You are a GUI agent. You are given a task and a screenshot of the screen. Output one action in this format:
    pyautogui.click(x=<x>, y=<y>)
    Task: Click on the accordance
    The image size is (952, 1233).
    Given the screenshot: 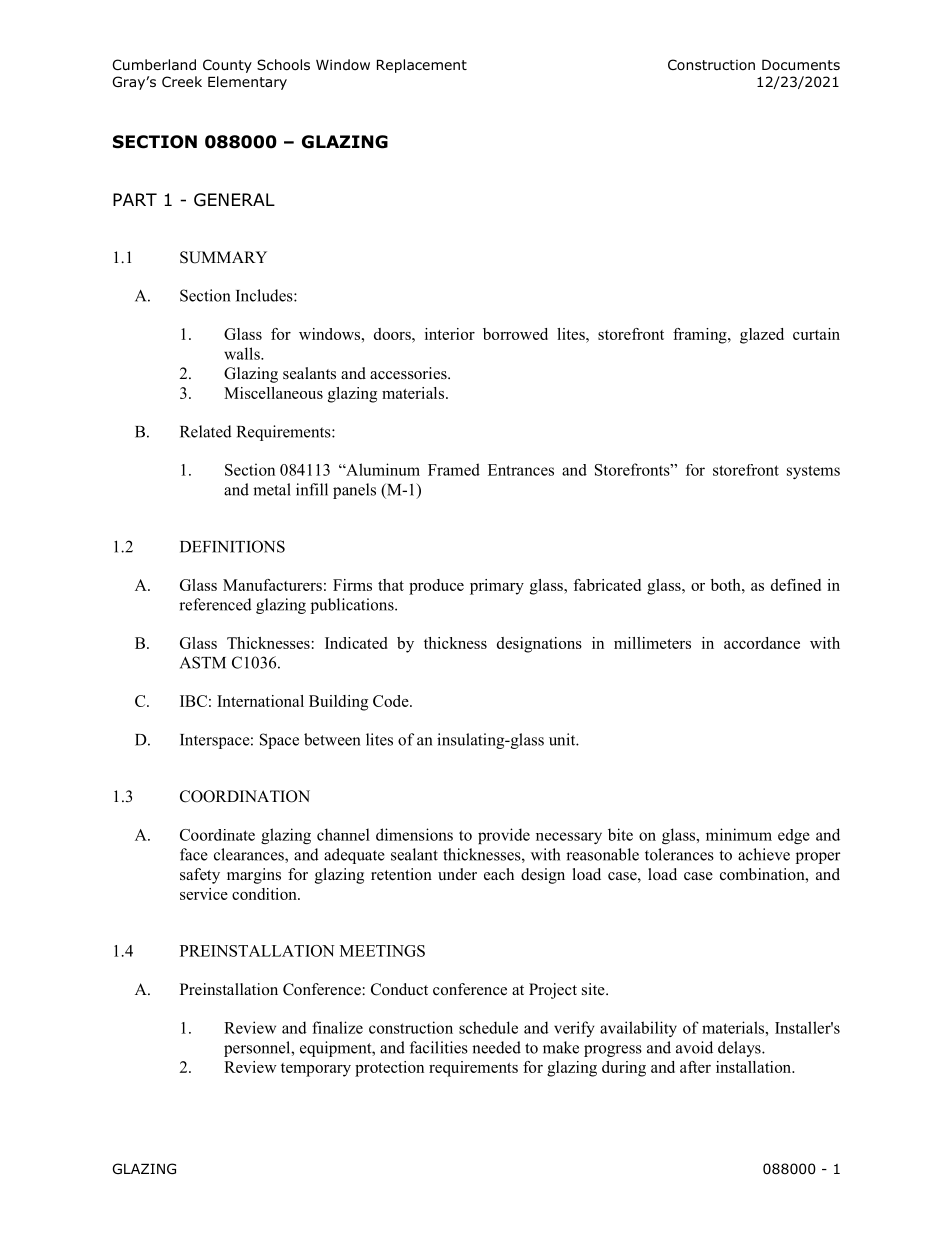 What is the action you would take?
    pyautogui.click(x=762, y=643)
